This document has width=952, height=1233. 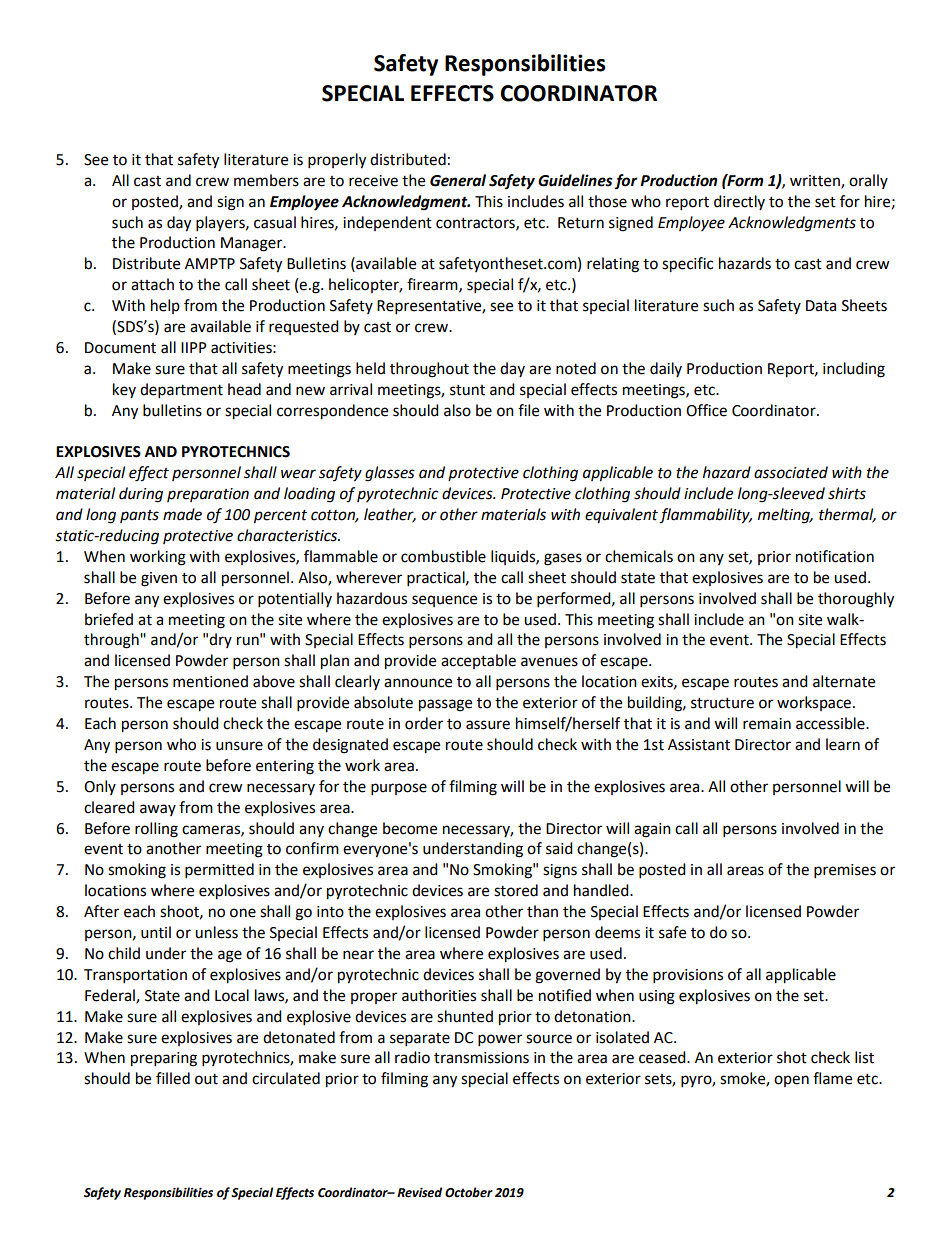 What do you see at coordinates (835, 556) in the document?
I see `notification` at bounding box center [835, 556].
